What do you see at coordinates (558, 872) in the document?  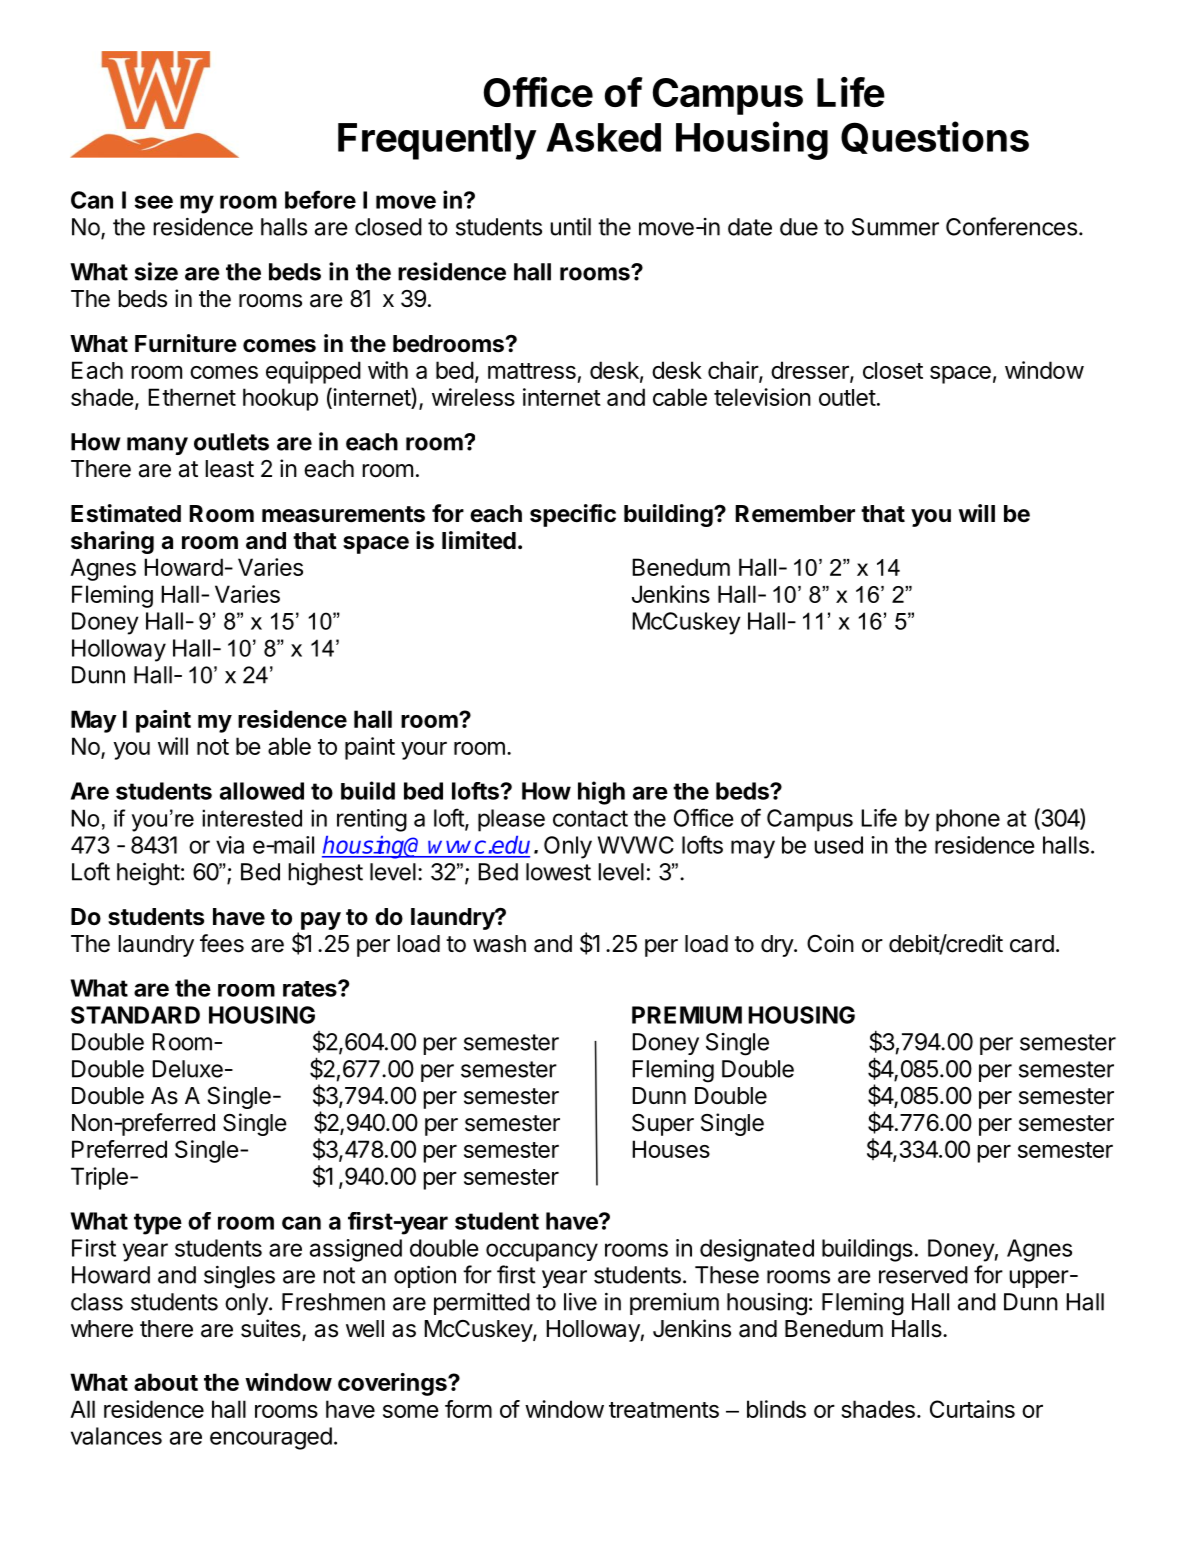 I see `lowest` at bounding box center [558, 872].
